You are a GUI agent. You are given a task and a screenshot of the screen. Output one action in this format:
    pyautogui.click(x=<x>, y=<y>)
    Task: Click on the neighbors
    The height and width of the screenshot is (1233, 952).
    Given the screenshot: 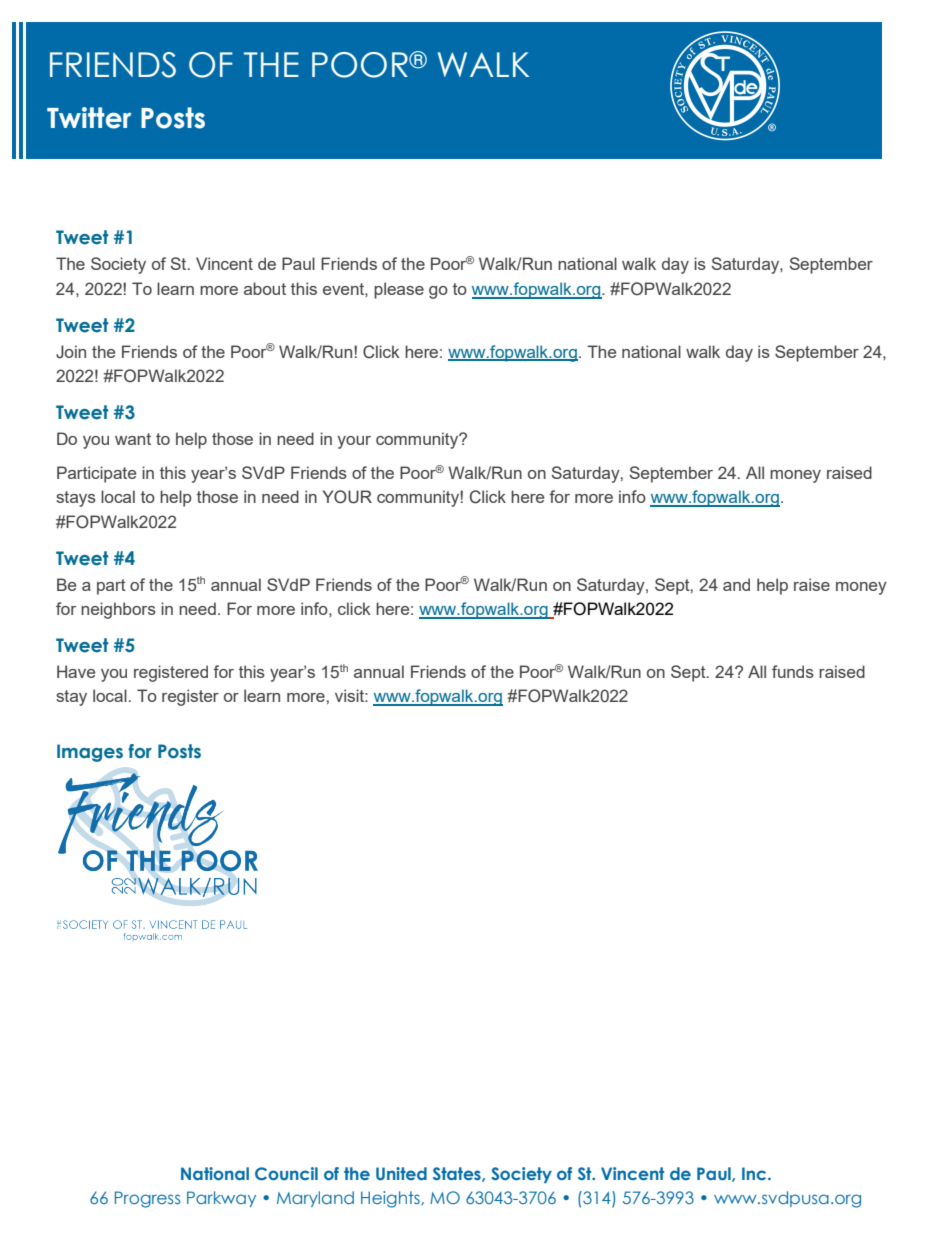 What is the action you would take?
    pyautogui.click(x=118, y=610)
